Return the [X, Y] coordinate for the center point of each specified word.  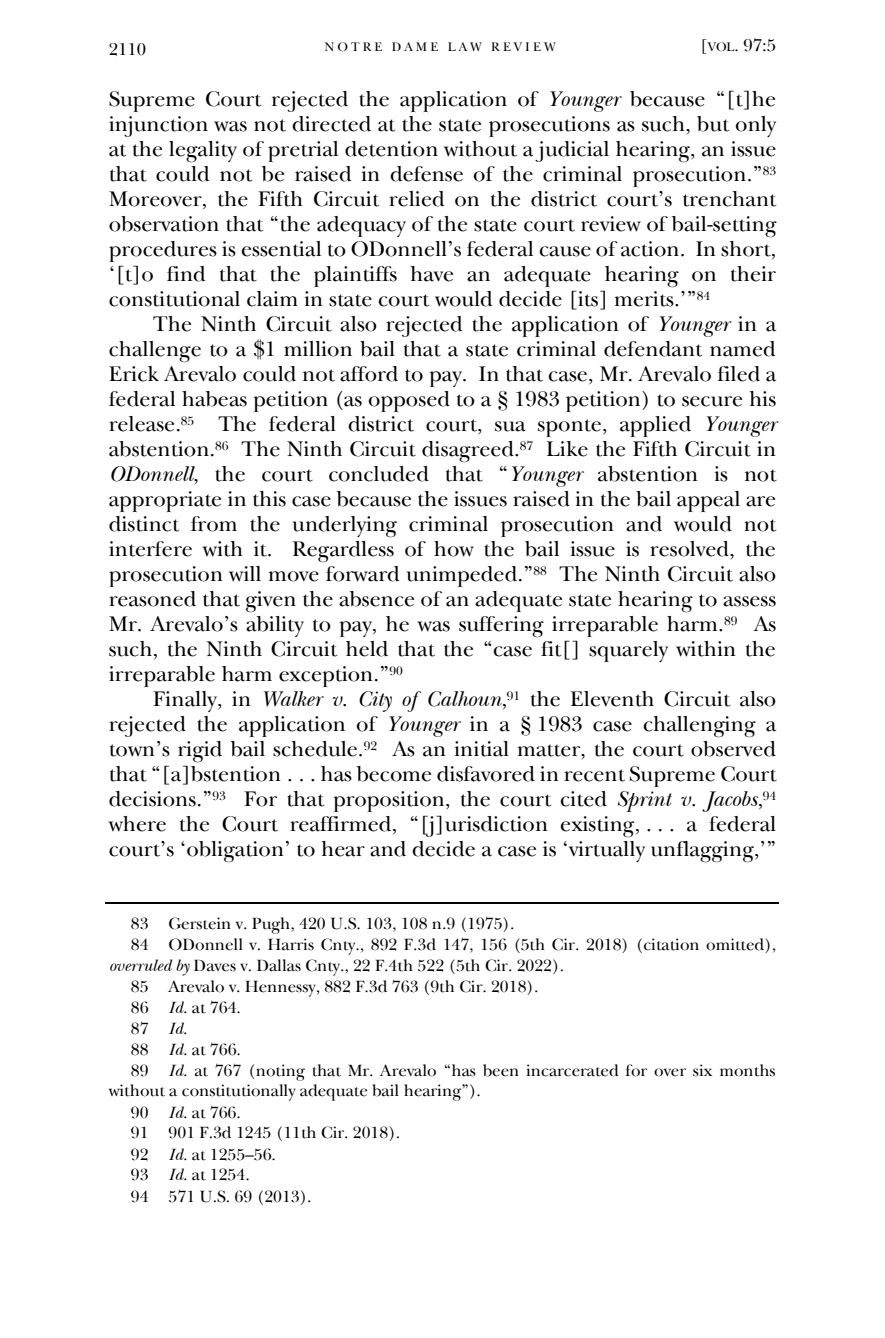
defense [426, 174]
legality [203, 152]
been [501, 1070]
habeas [214, 399]
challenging [699, 727]
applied [655, 426]
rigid [200, 752]
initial [481, 749]
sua [510, 426]
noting [280, 1072]
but [713, 124]
